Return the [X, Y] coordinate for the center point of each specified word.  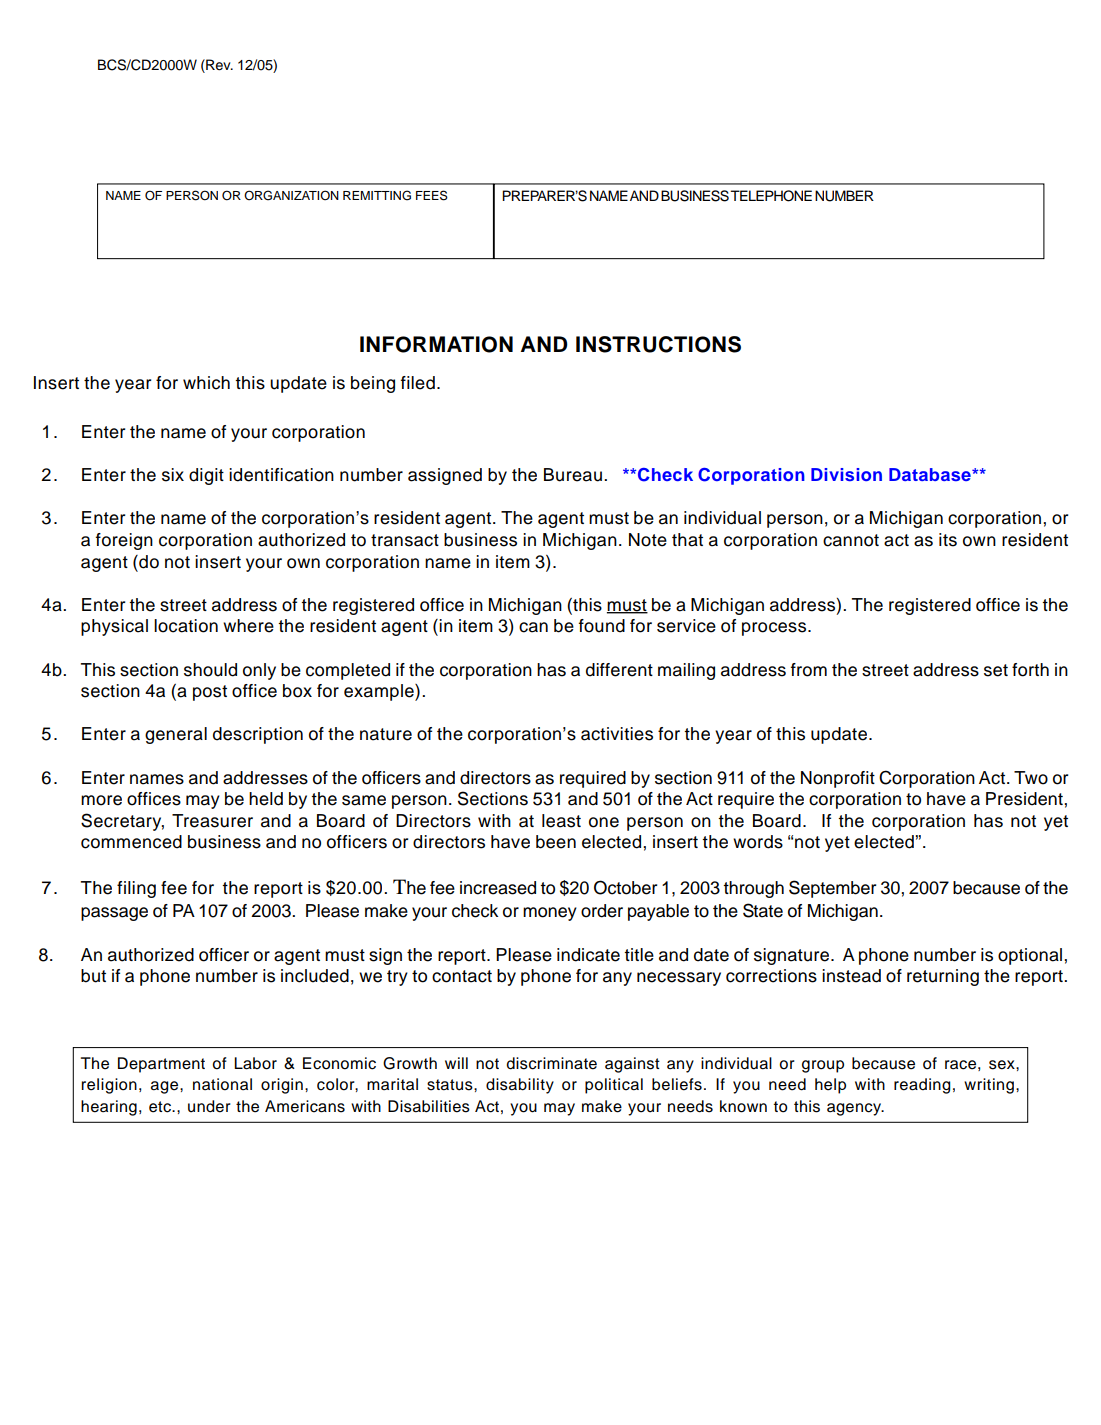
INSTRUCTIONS [658, 344]
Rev [218, 65]
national [222, 1084]
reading [922, 1086]
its [948, 540]
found [602, 626]
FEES [432, 195]
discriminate [551, 1063]
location [186, 626]
